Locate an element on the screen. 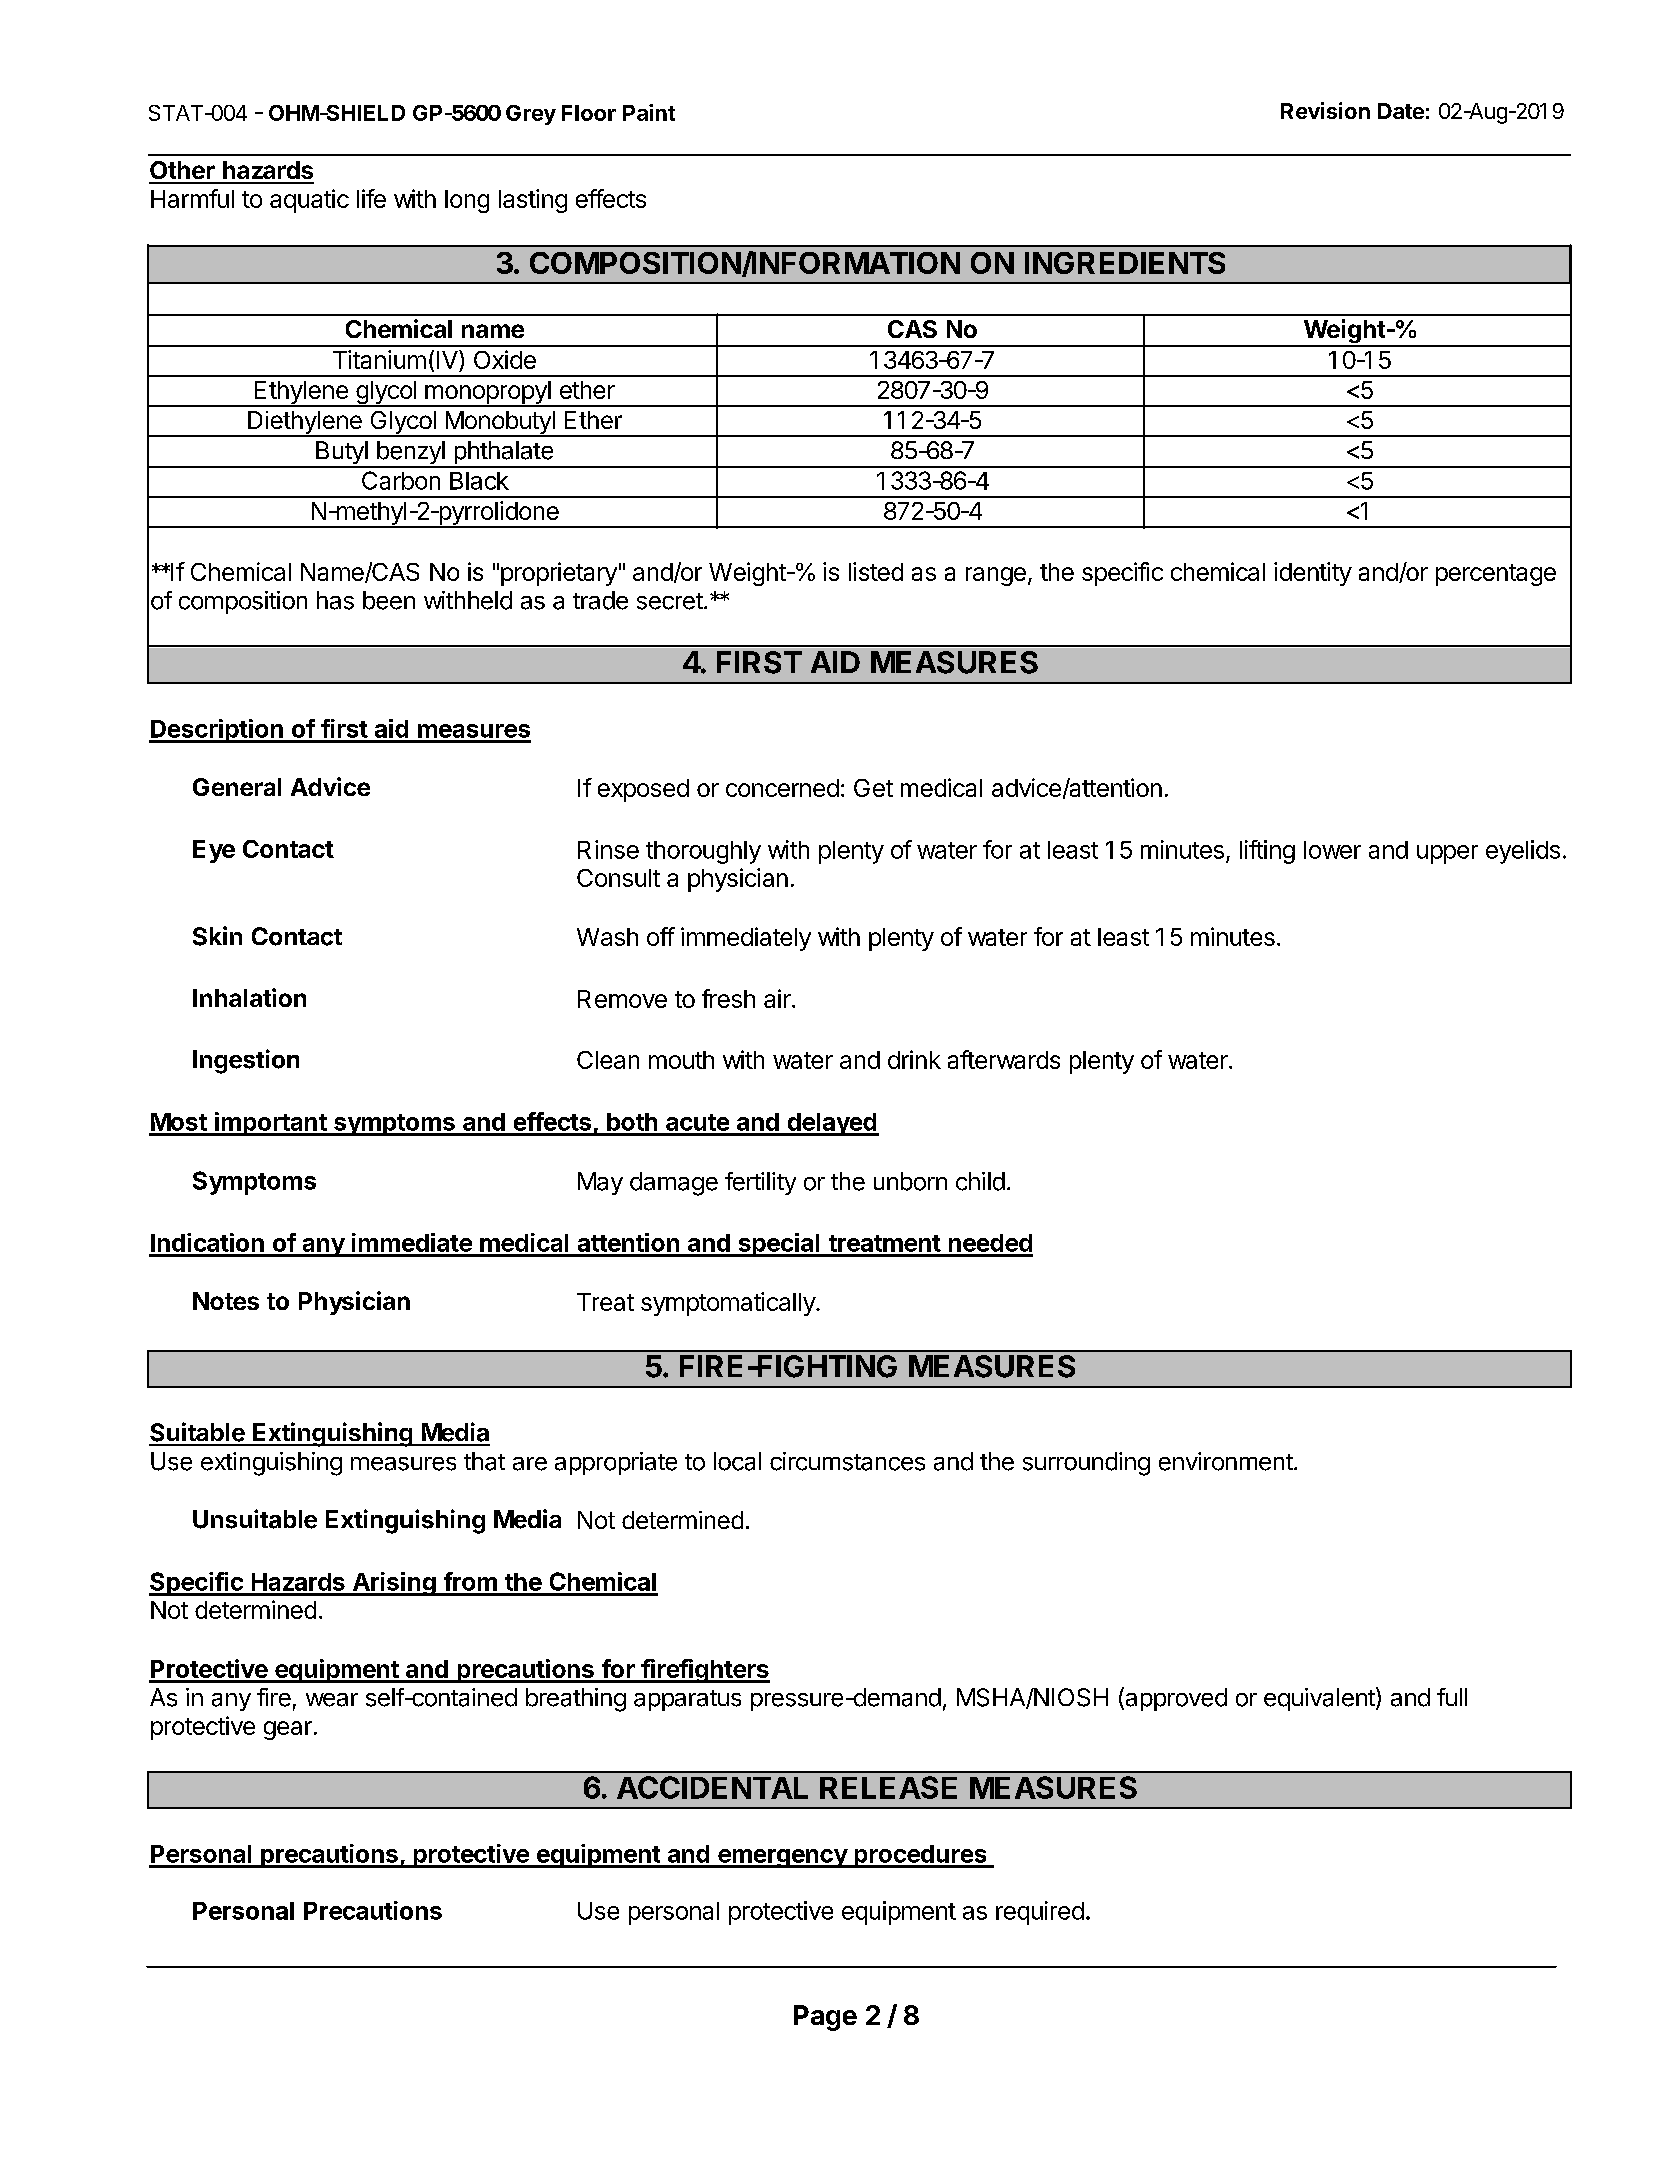 The image size is (1668, 2159). listed is located at coordinates (876, 571).
